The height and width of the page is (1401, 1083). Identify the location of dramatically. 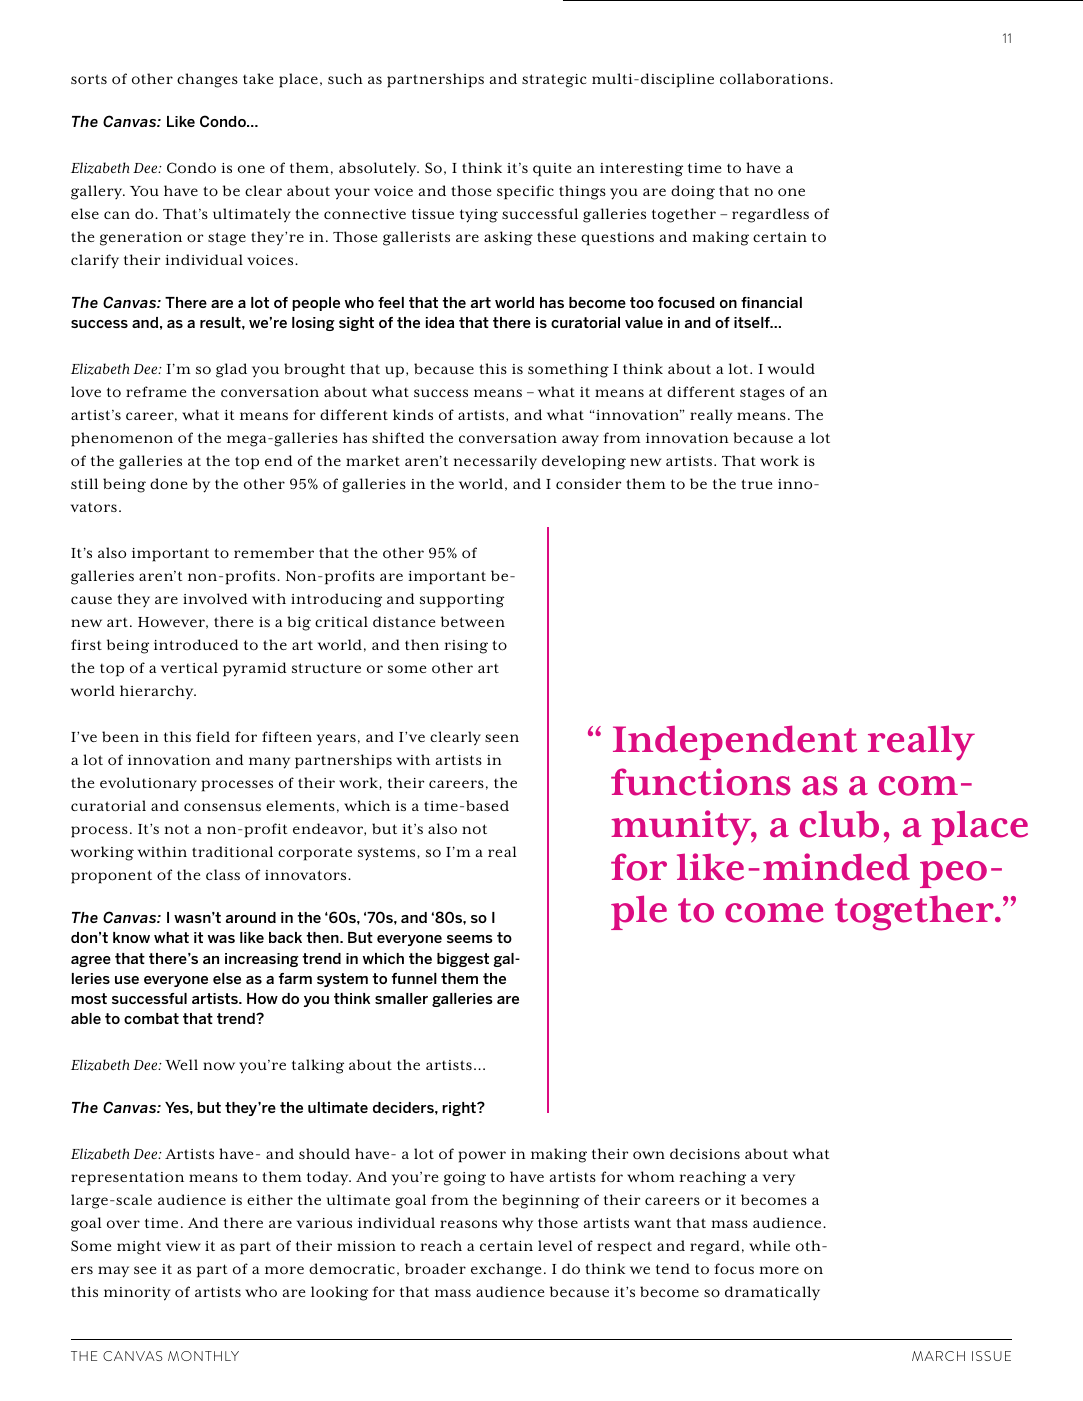
(772, 1293).
